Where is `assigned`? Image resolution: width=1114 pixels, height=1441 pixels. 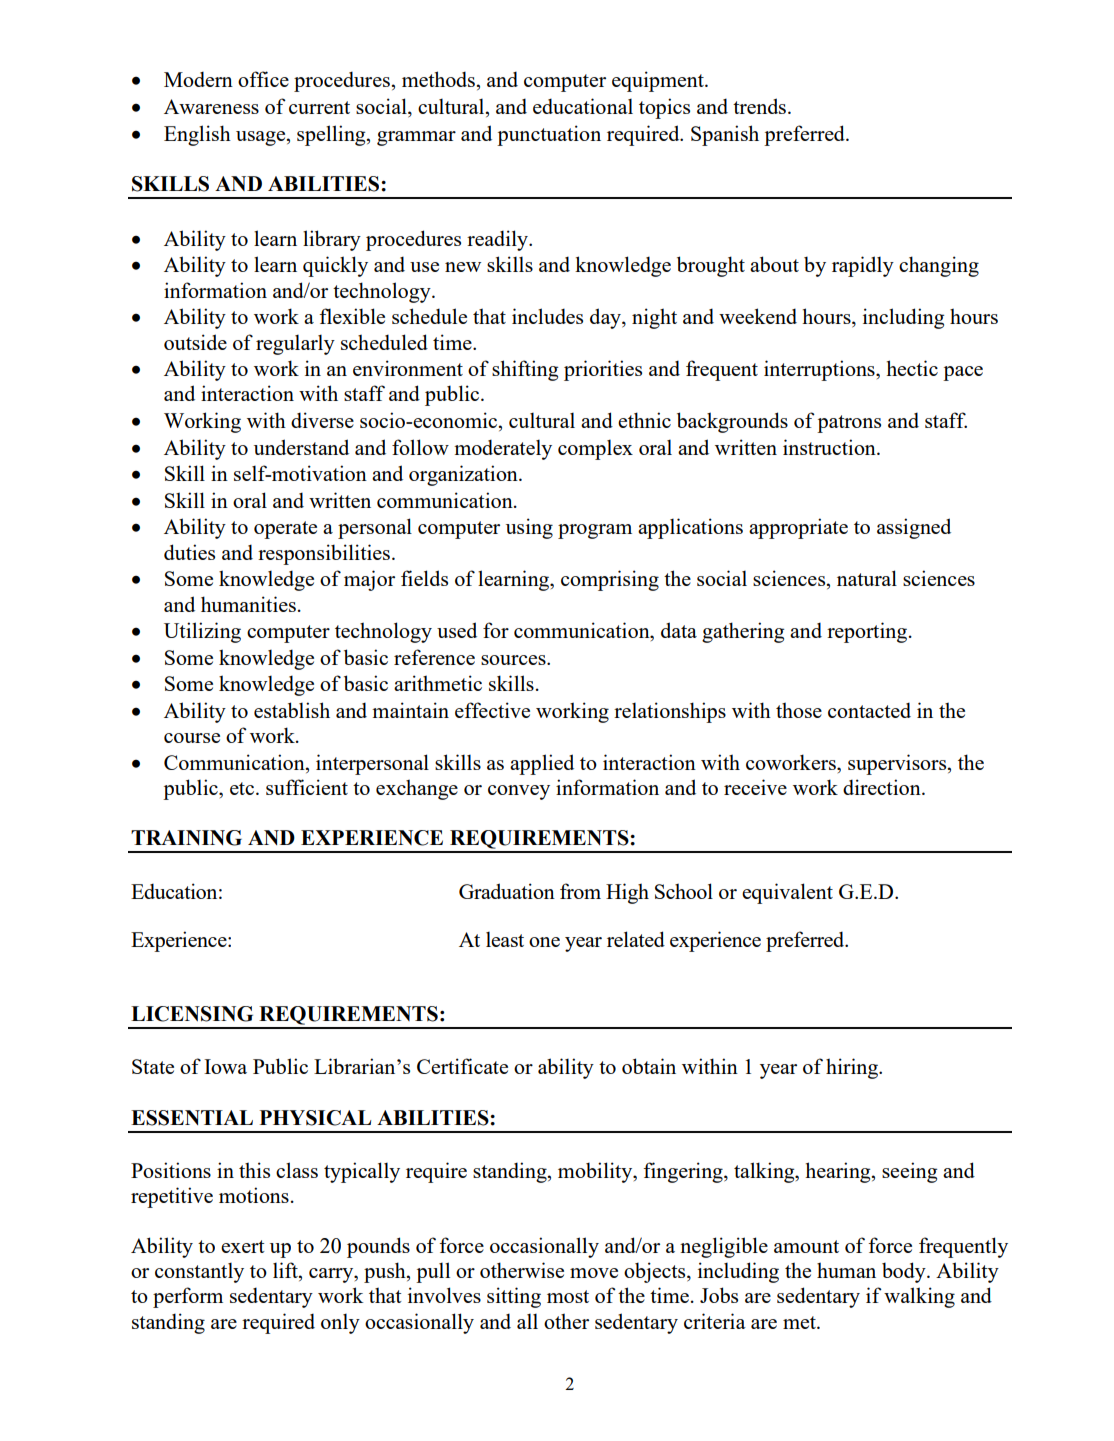
assigned is located at coordinates (914, 528).
